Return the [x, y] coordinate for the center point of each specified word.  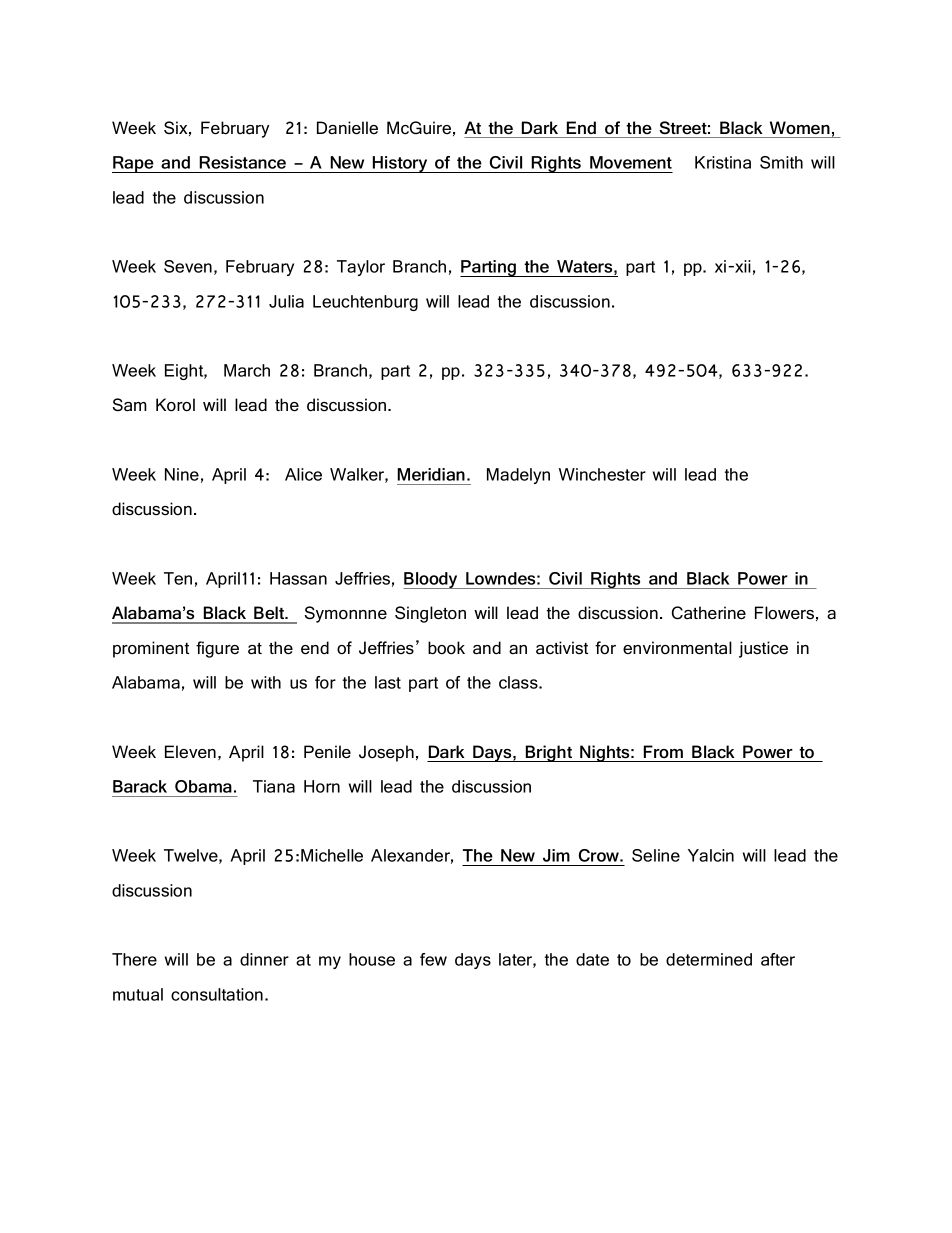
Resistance [242, 162]
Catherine [709, 613]
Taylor [361, 268]
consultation [217, 994]
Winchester [602, 474]
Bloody [431, 580]
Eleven [190, 752]
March [247, 370]
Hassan [298, 578]
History [400, 164]
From [663, 751]
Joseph [386, 753]
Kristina [723, 162]
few [433, 959]
